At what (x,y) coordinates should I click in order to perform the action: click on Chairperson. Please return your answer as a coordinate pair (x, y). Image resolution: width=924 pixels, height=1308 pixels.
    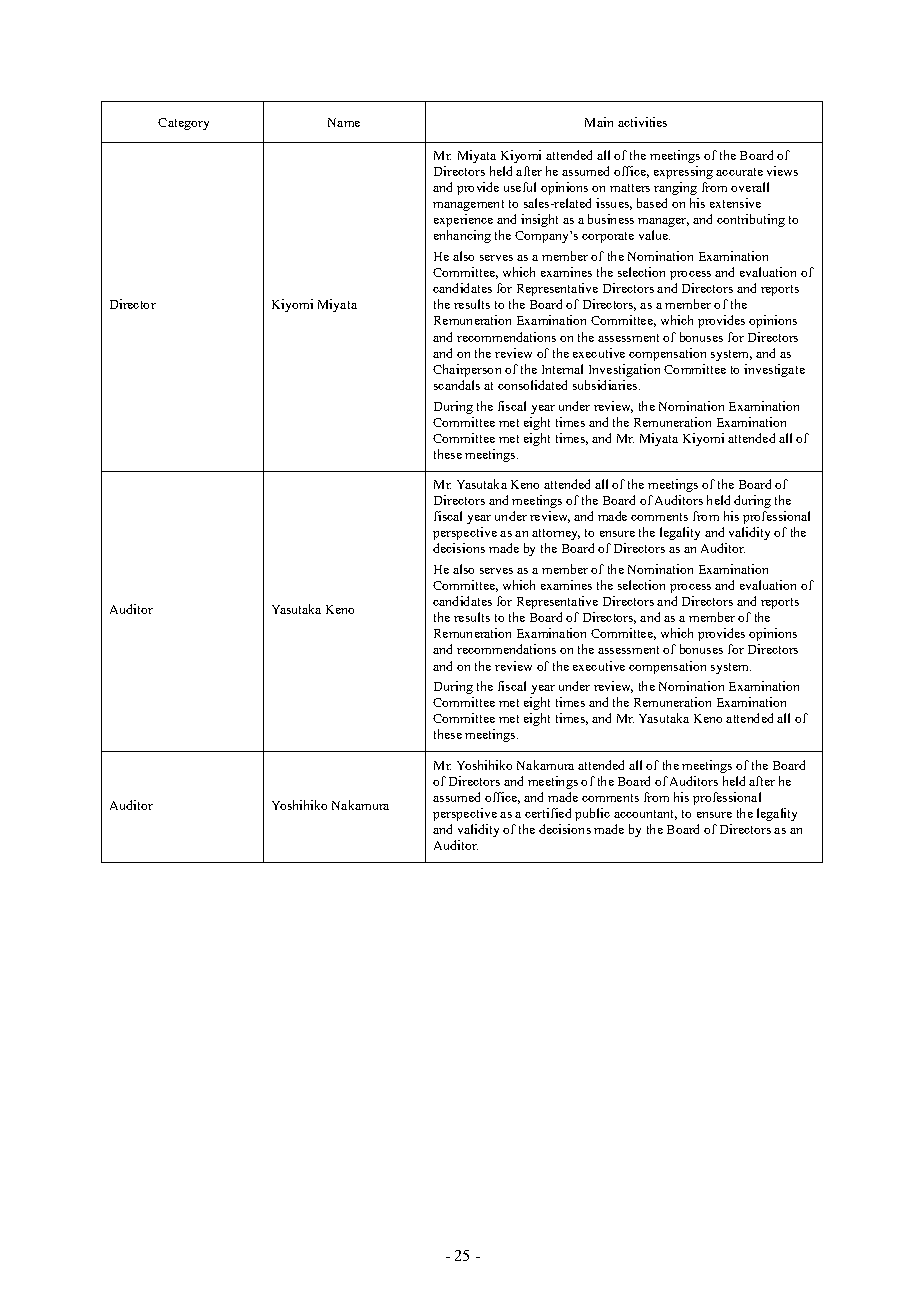
    Looking at the image, I should click on (467, 370).
